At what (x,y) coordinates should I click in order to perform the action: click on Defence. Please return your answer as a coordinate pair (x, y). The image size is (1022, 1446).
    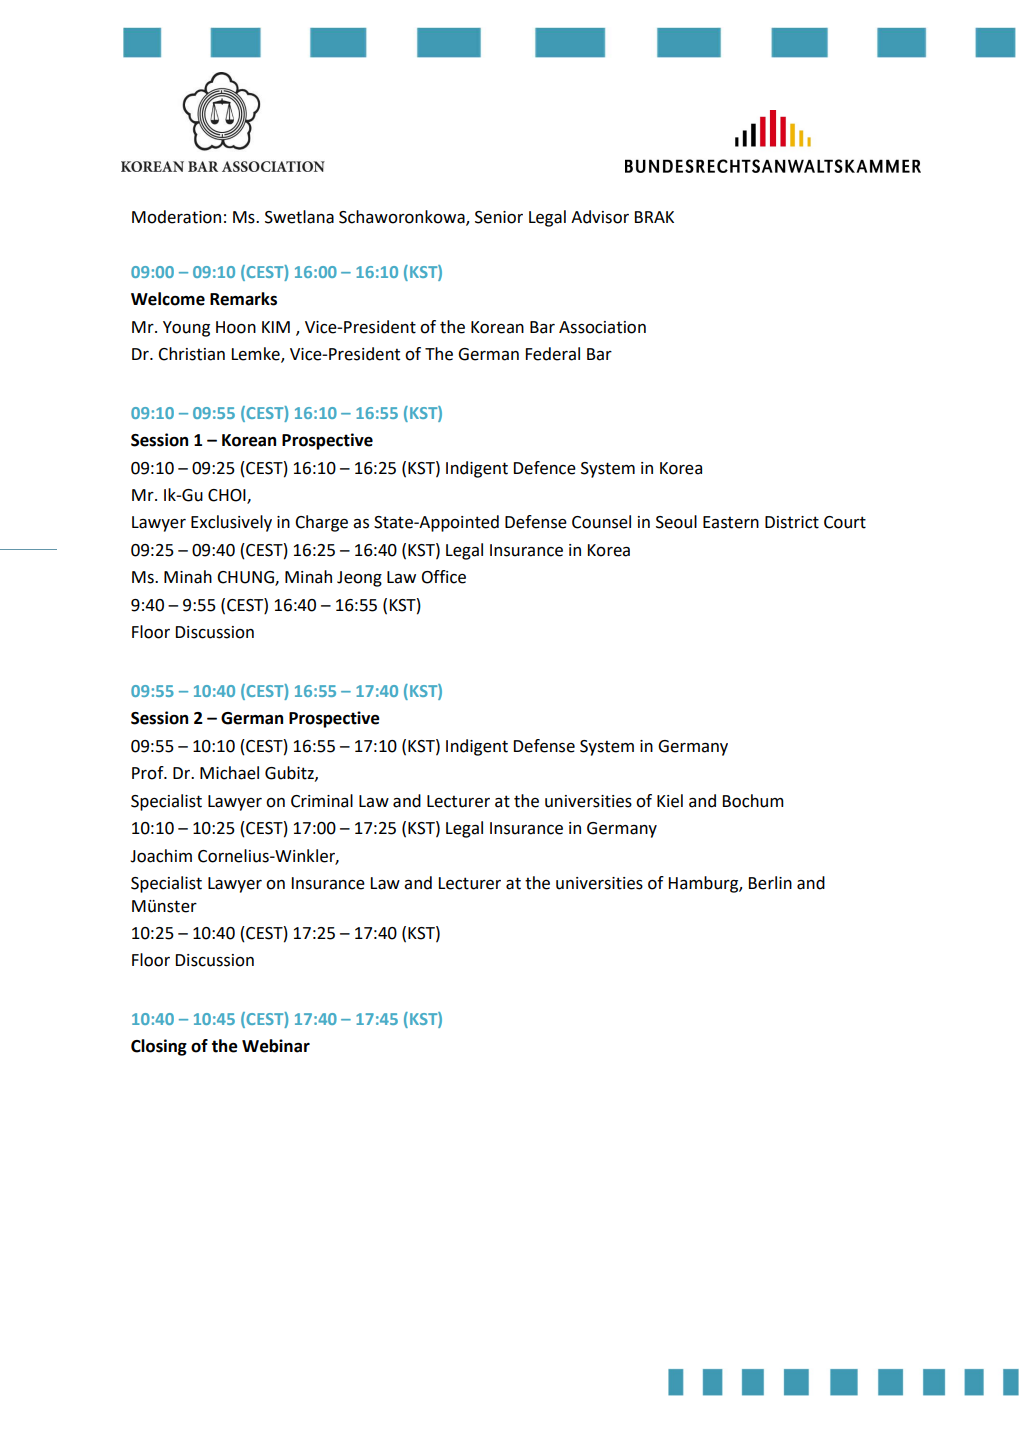
    Looking at the image, I should click on (545, 468).
